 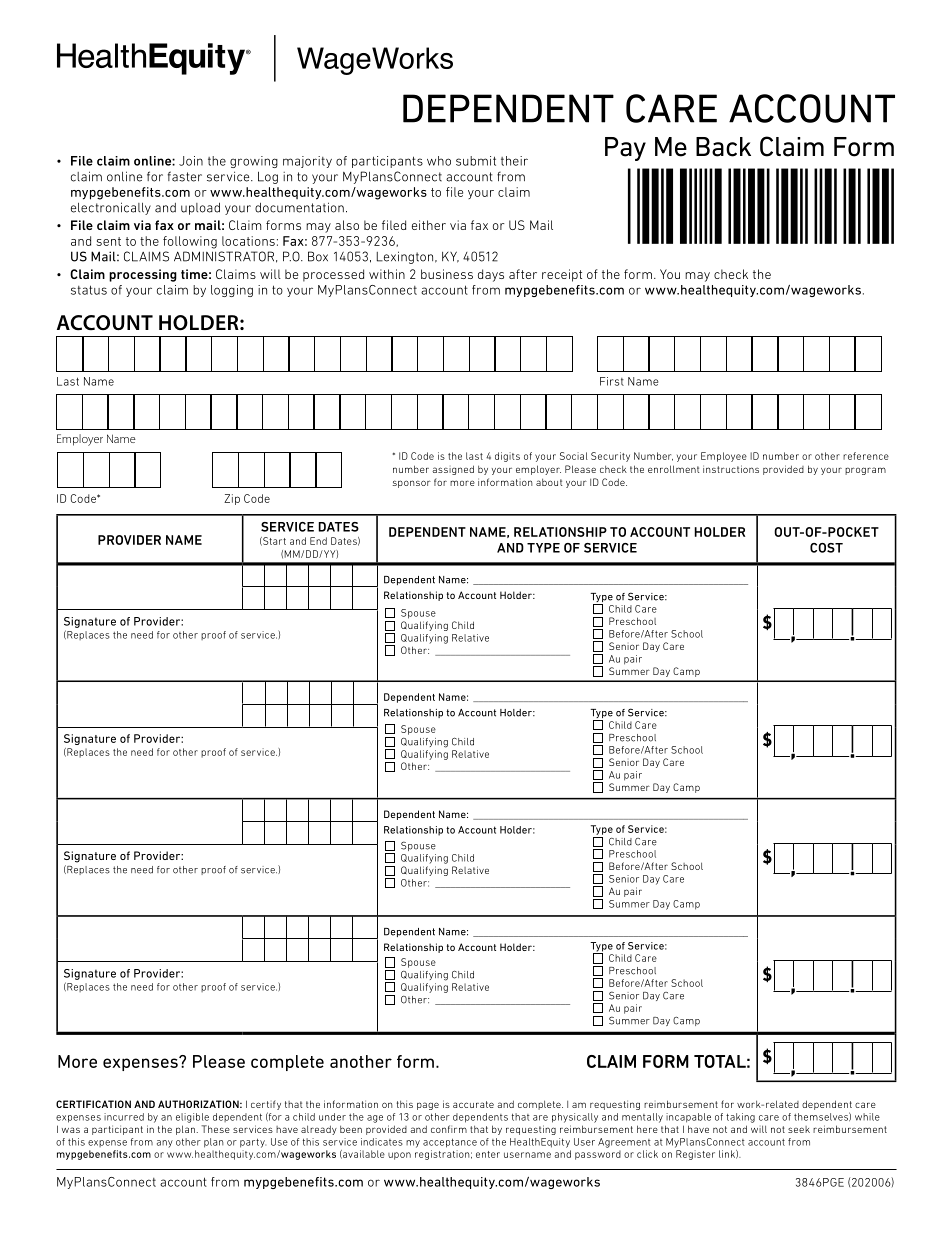 What do you see at coordinates (723, 147) in the screenshot?
I see `Back` at bounding box center [723, 147].
